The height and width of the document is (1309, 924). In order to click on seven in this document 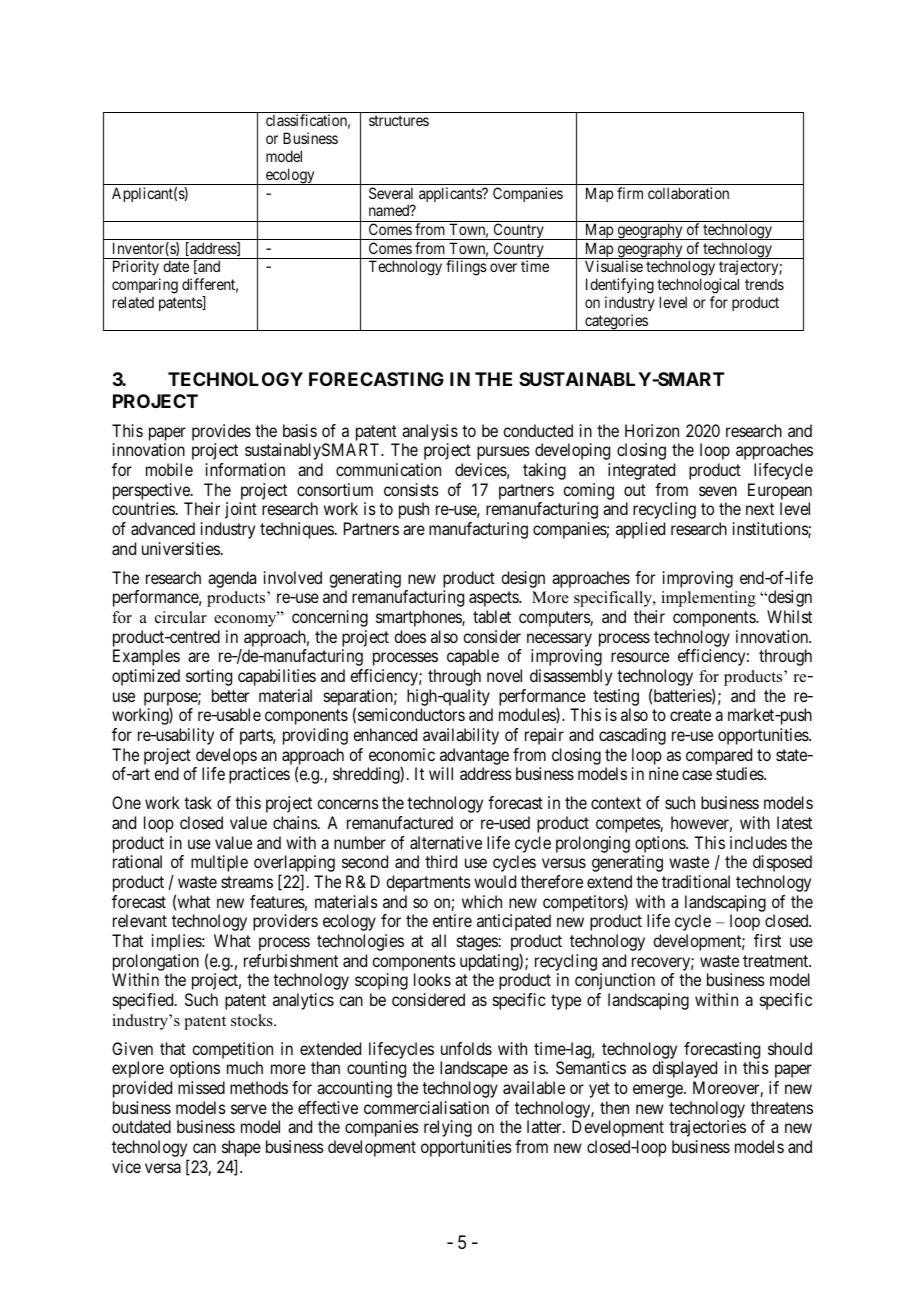, I will do `click(718, 491)`.
